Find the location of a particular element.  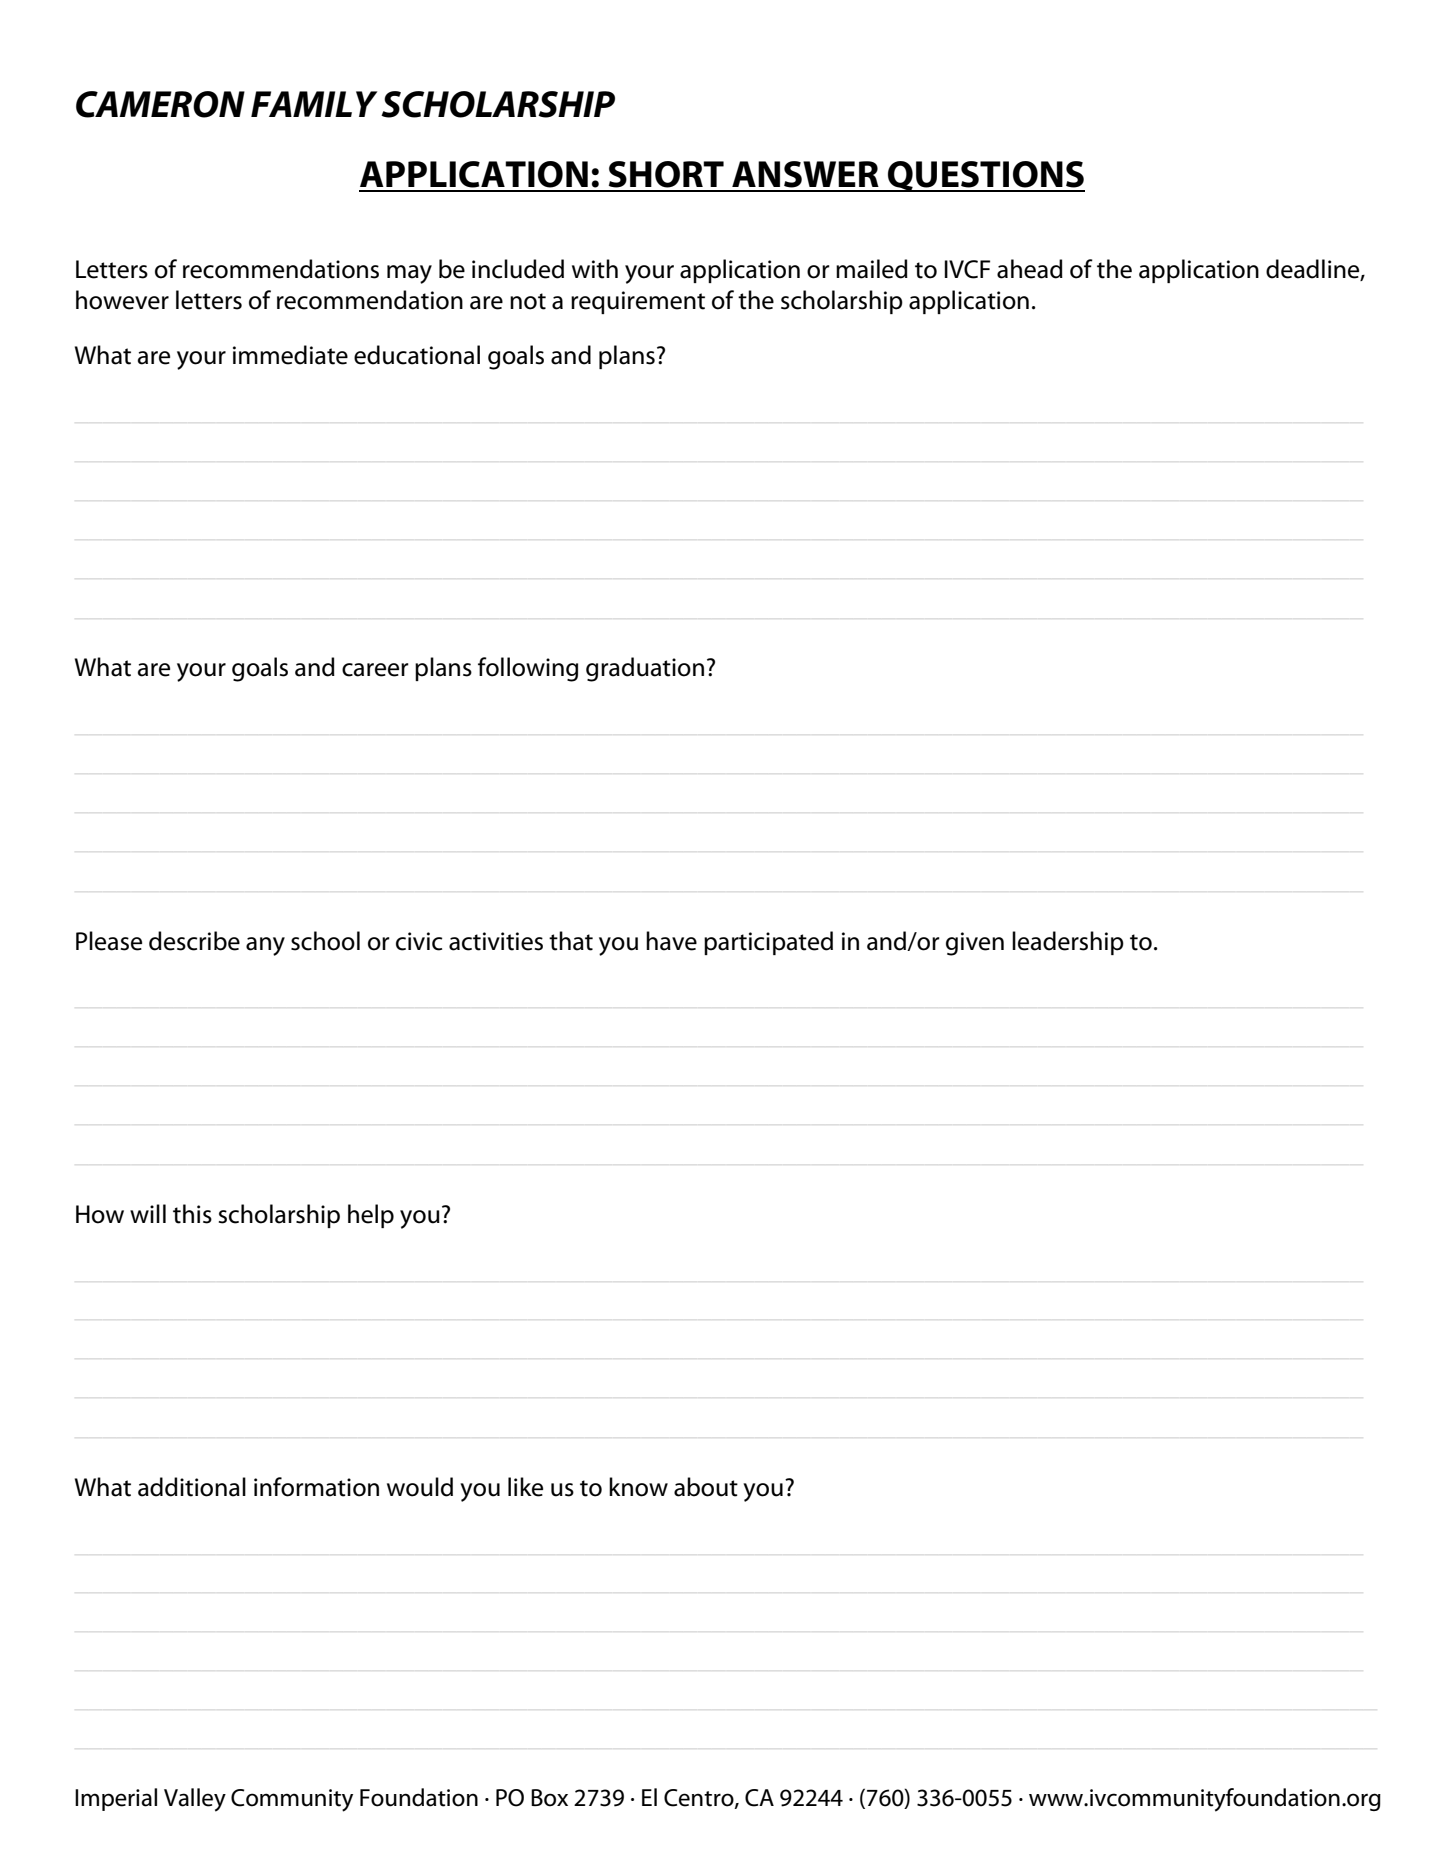

Valley is located at coordinates (195, 1800).
